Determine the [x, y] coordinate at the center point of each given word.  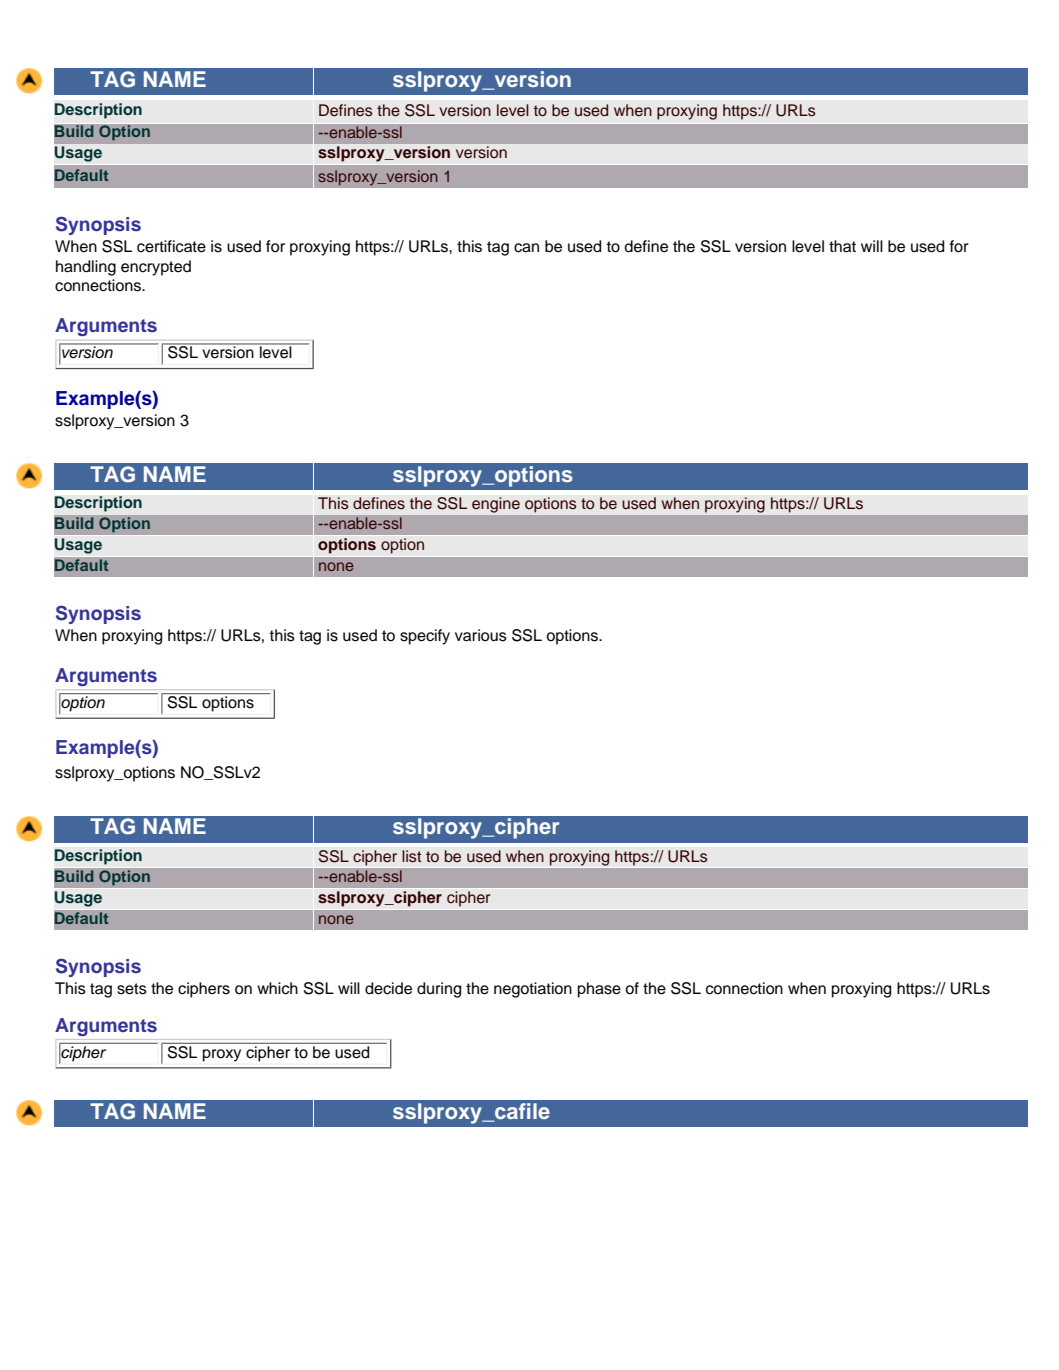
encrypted [156, 268]
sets [132, 989]
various [481, 635]
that [842, 246]
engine [496, 505]
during [439, 990]
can [526, 248]
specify [425, 637]
